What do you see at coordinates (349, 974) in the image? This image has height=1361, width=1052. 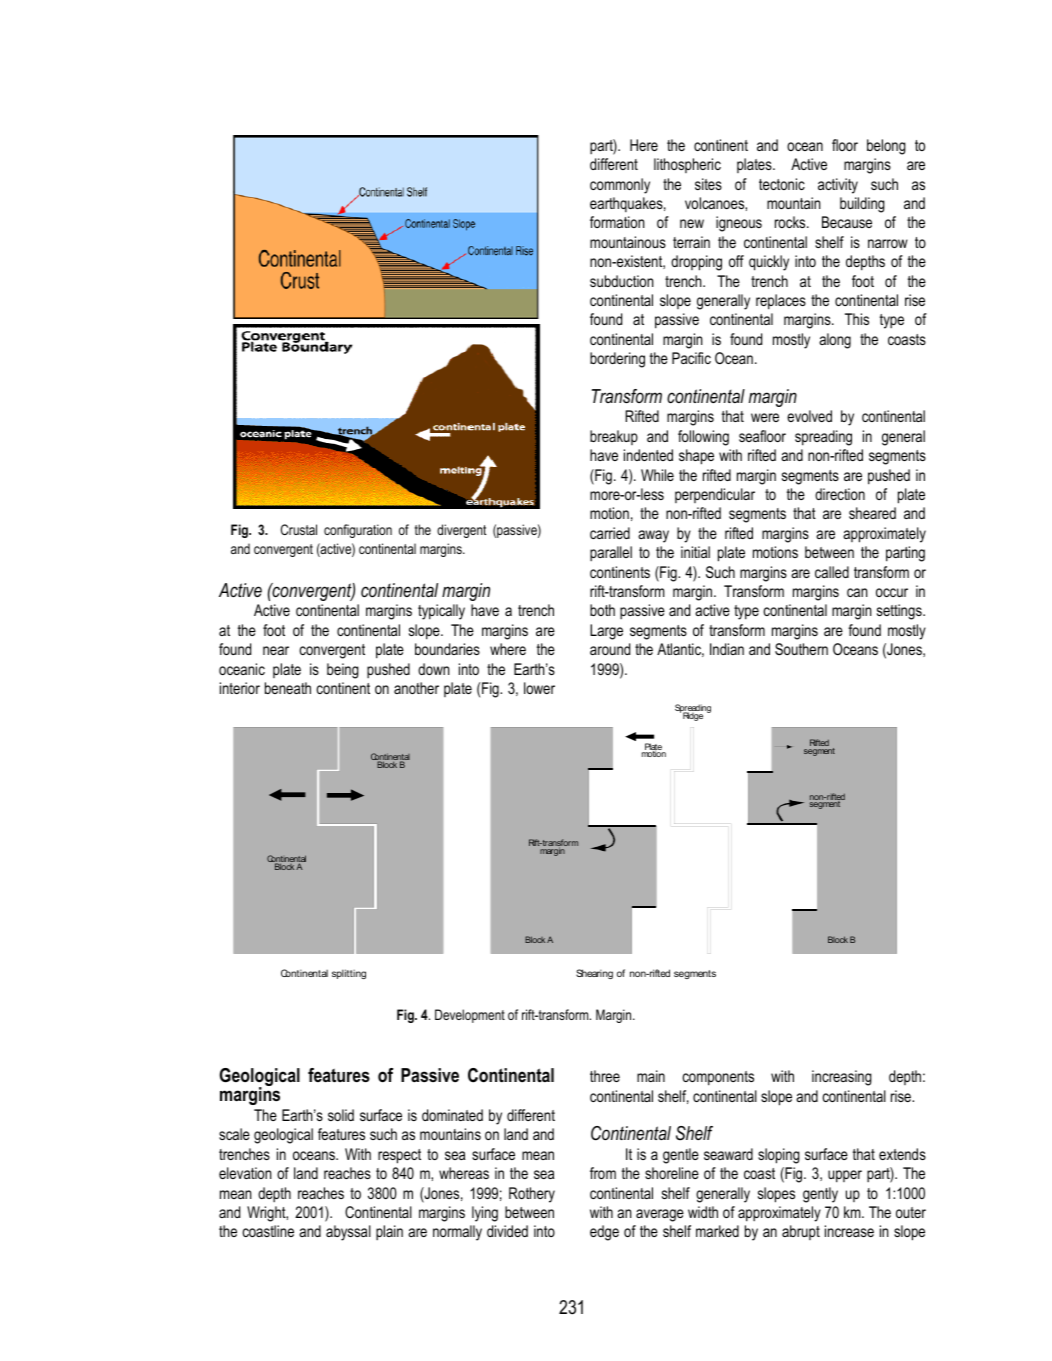 I see `splitting` at bounding box center [349, 974].
